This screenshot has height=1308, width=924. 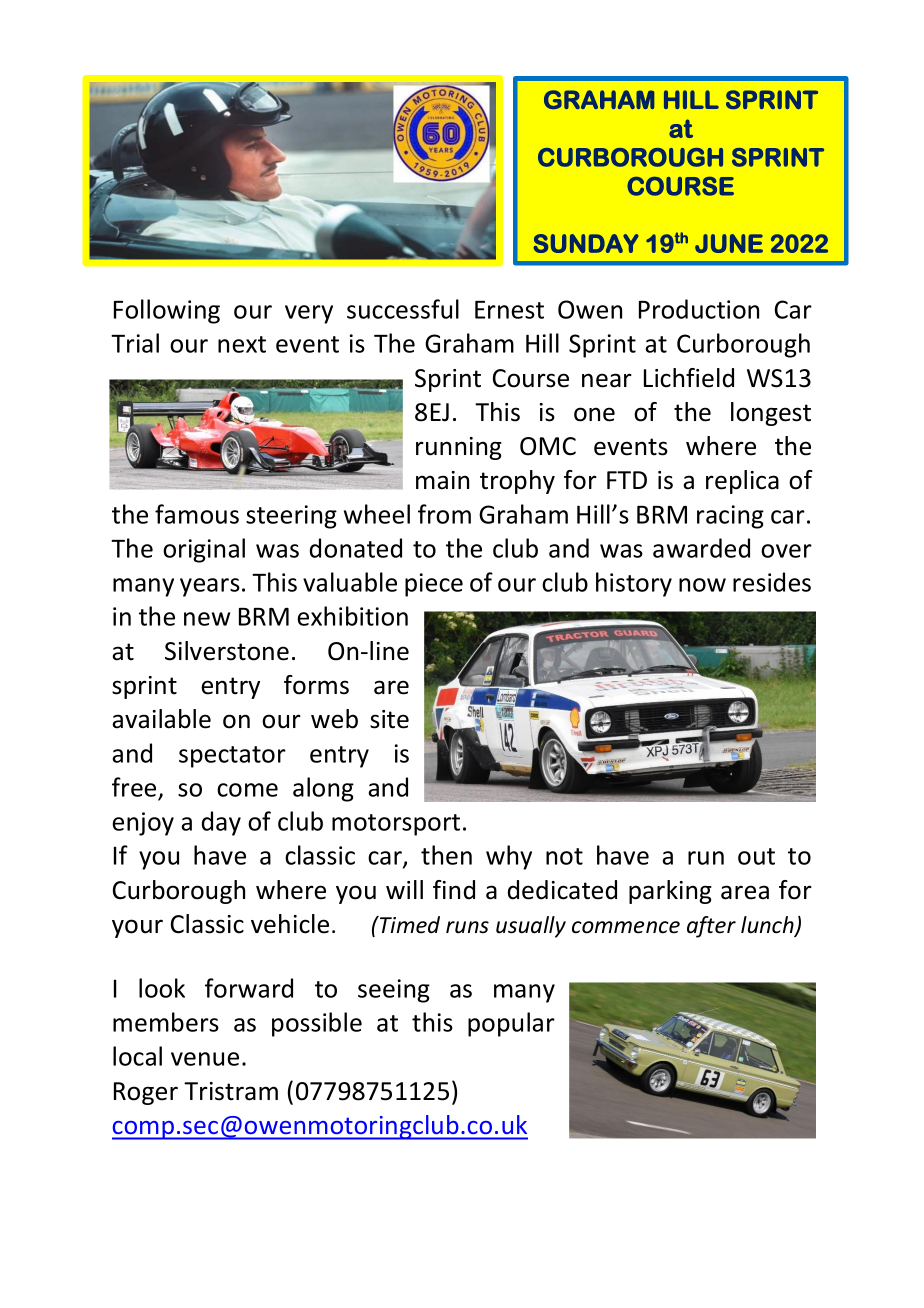 What do you see at coordinates (396, 825) in the screenshot?
I see `motorsport` at bounding box center [396, 825].
